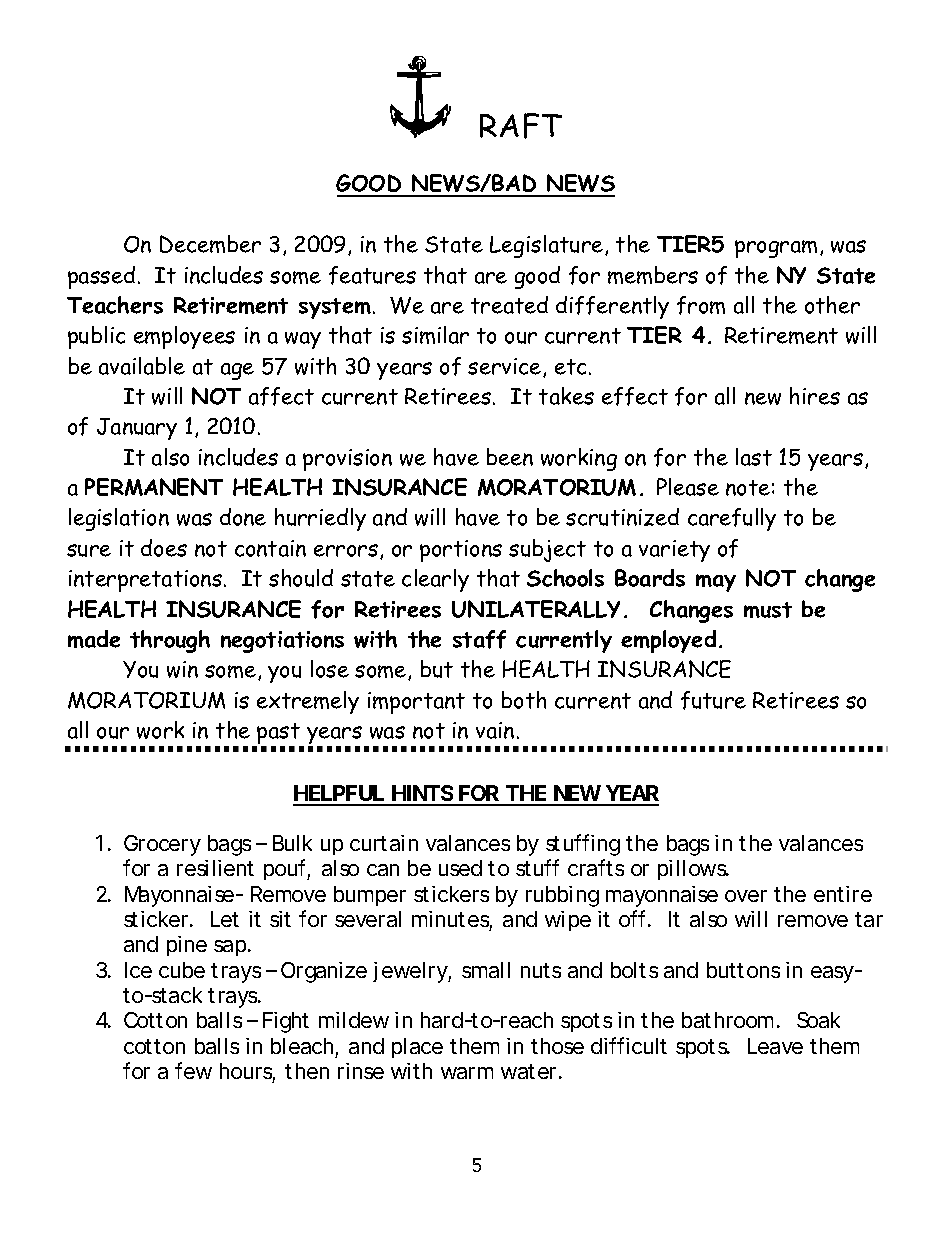 The width and height of the document is (952, 1233). Describe the element at coordinates (746, 896) in the document. I see `over` at that location.
